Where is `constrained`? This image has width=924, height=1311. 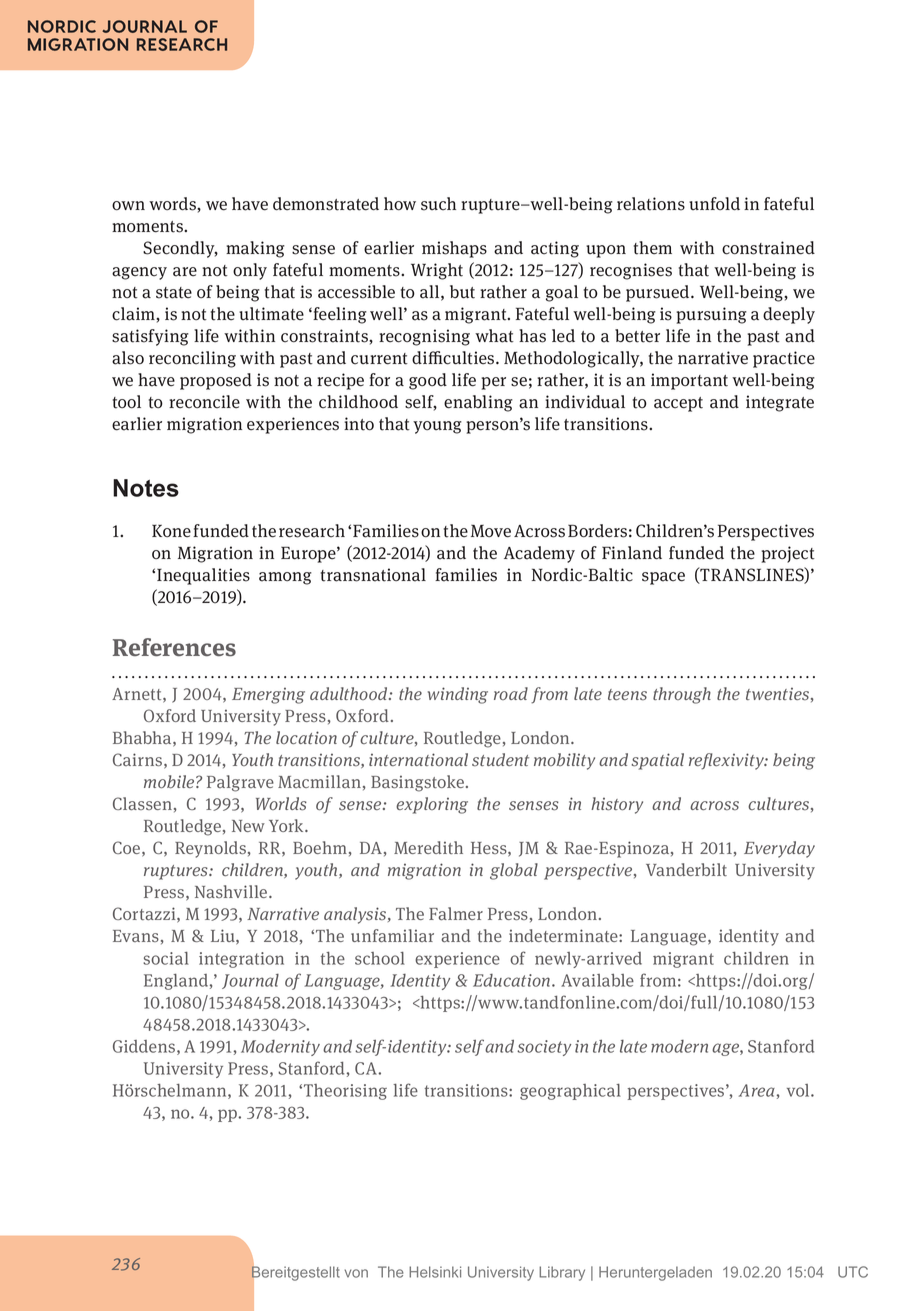
constrained is located at coordinates (768, 248).
